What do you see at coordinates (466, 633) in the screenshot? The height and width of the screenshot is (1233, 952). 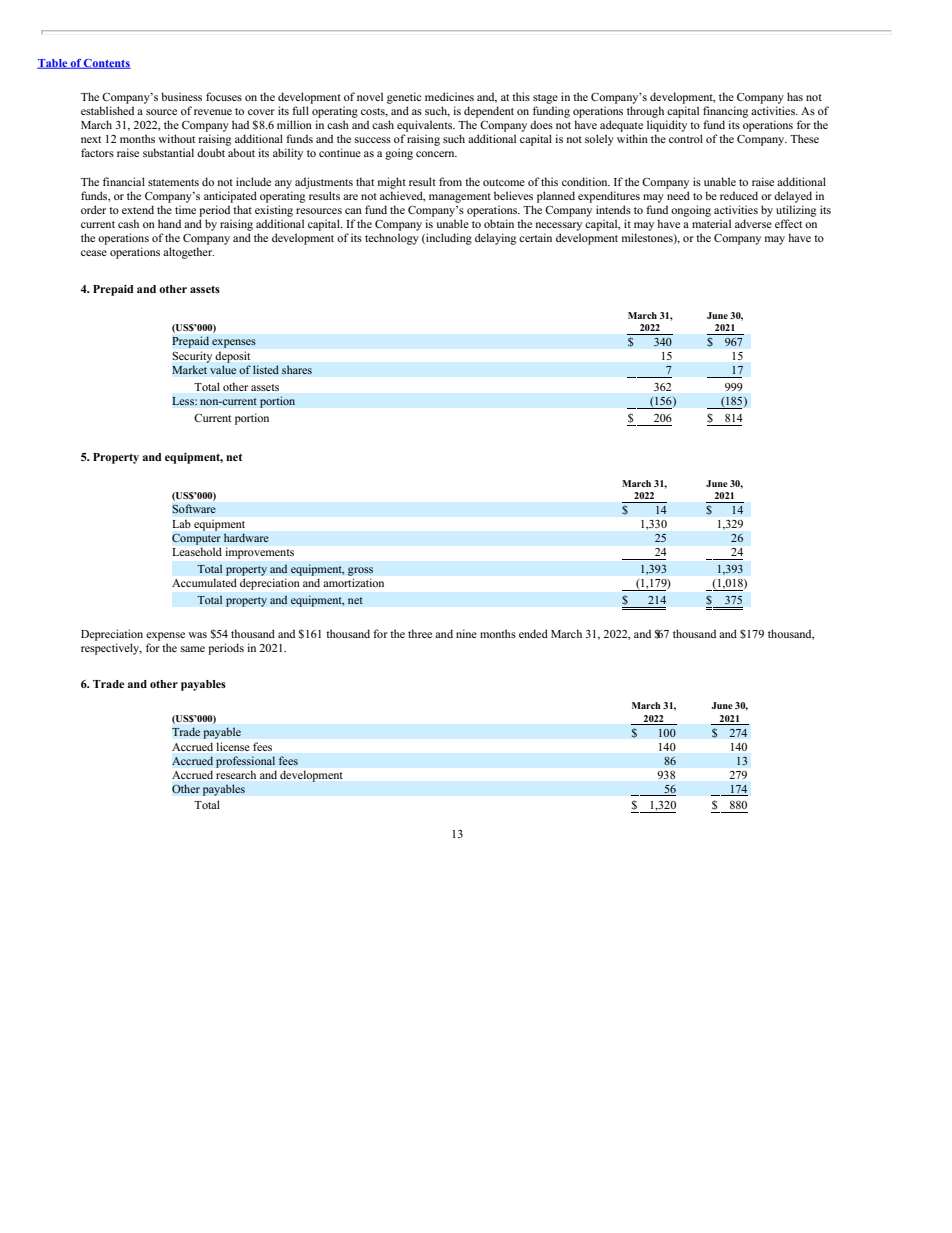 I see `nine` at bounding box center [466, 633].
